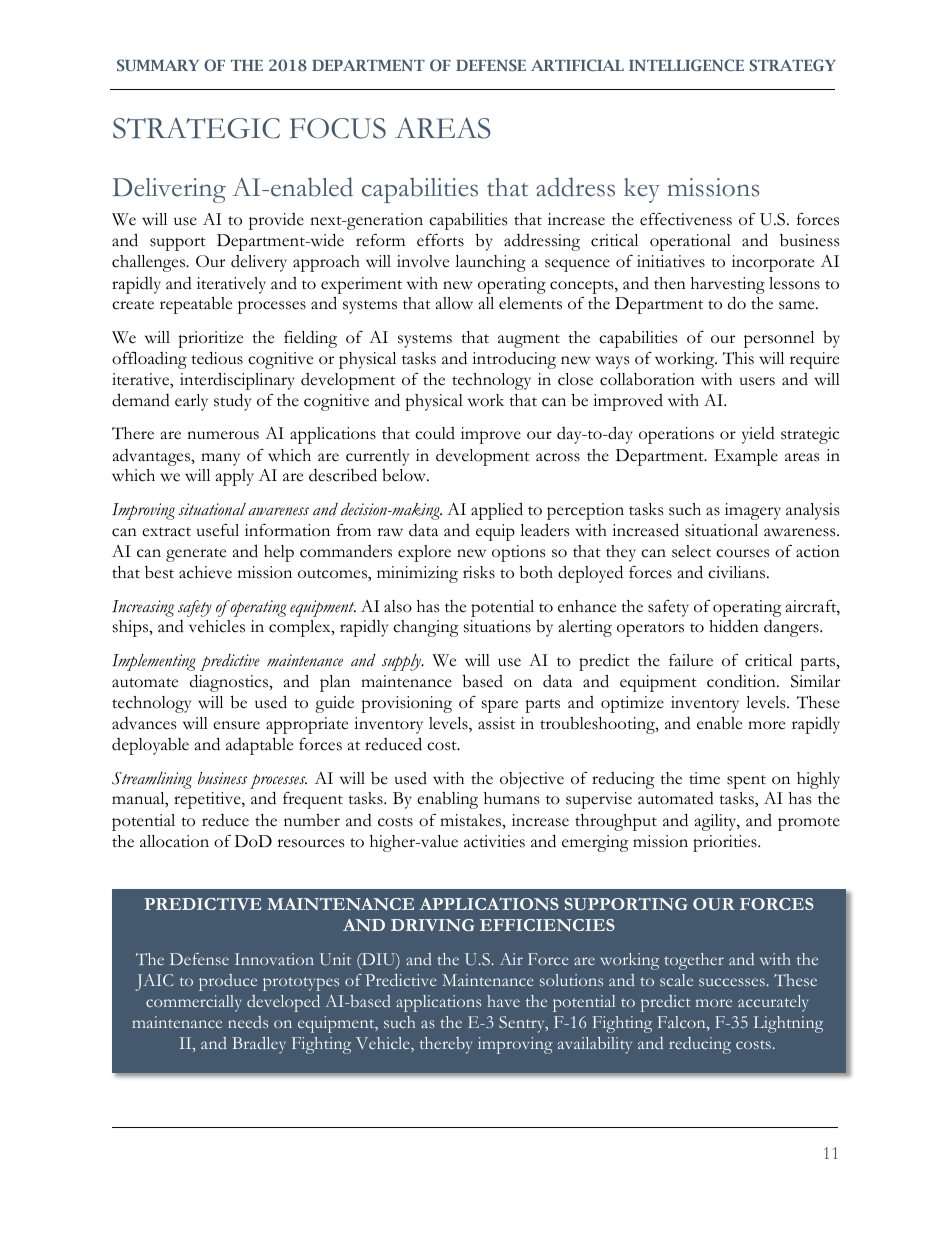 This screenshot has width=952, height=1233. What do you see at coordinates (158, 65) in the screenshot?
I see `SUMMARY` at bounding box center [158, 65].
